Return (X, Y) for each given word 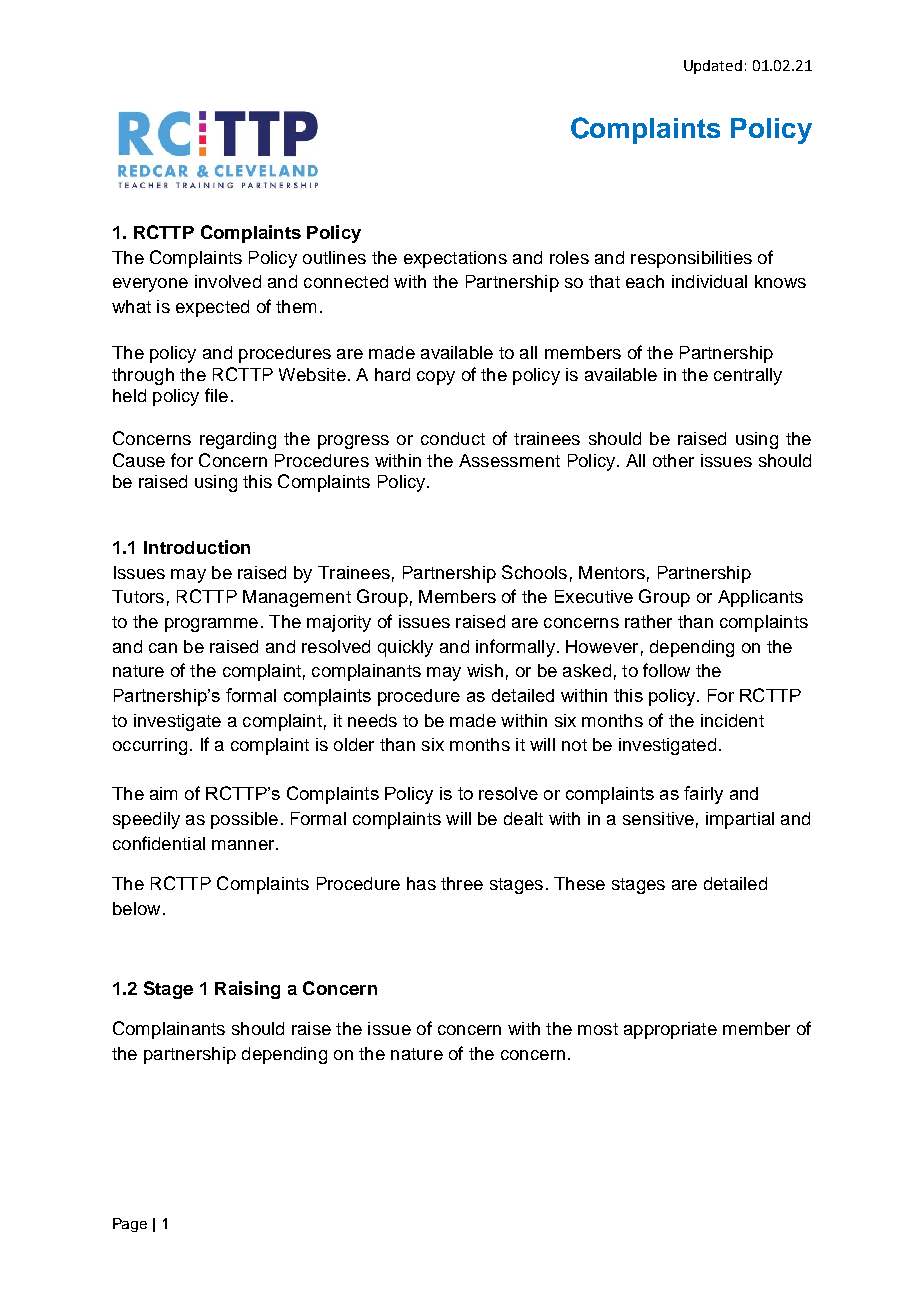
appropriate (670, 1030)
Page (130, 1225)
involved (228, 281)
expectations (455, 259)
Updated (713, 67)
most (598, 1029)
